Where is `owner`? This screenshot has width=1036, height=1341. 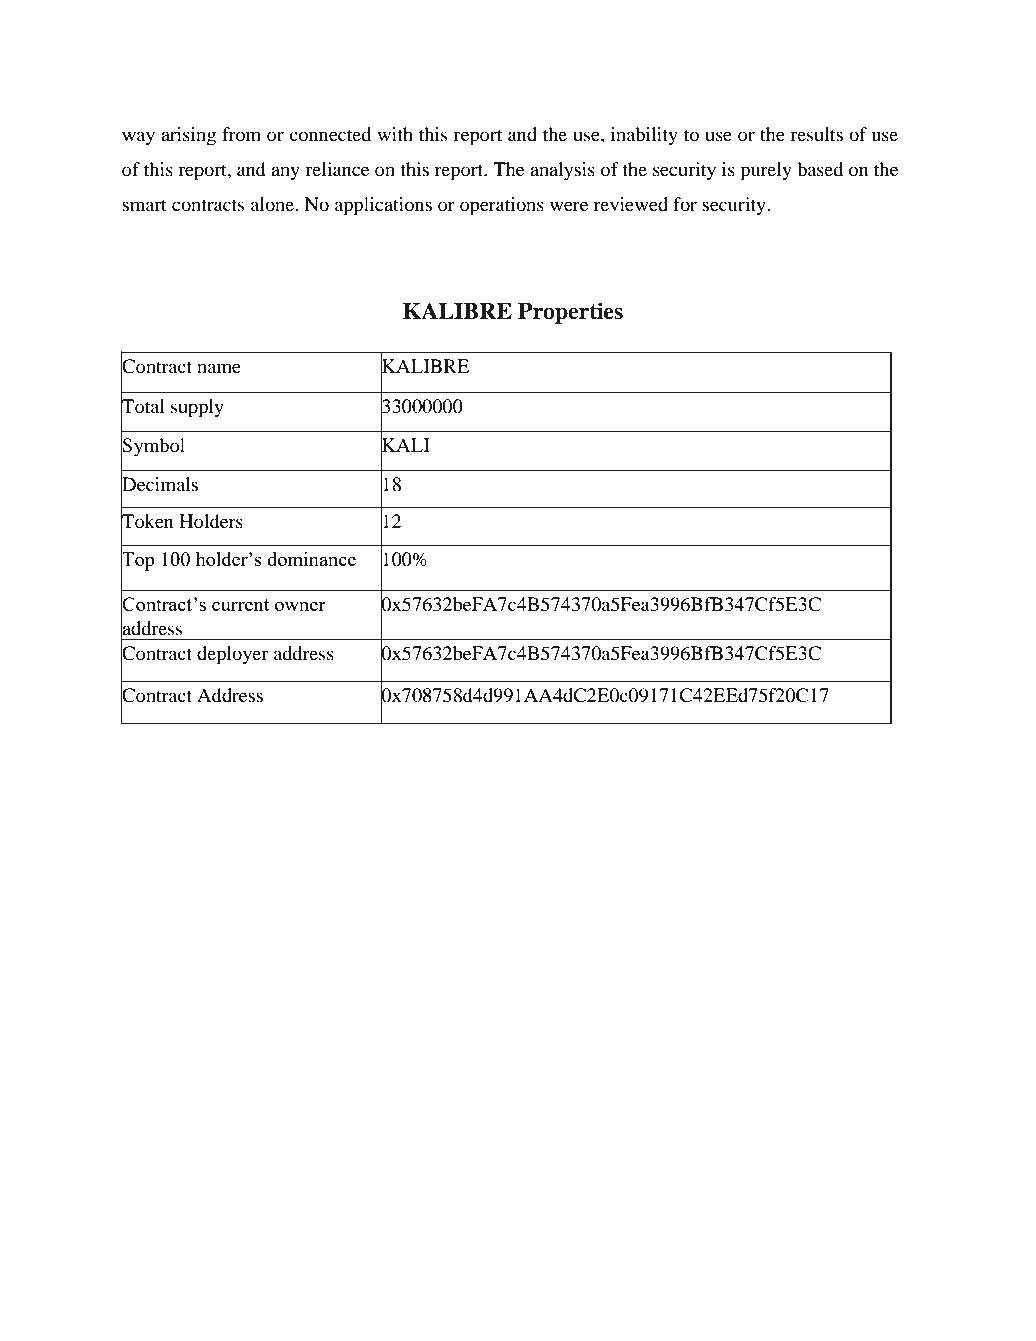 owner is located at coordinates (300, 606).
